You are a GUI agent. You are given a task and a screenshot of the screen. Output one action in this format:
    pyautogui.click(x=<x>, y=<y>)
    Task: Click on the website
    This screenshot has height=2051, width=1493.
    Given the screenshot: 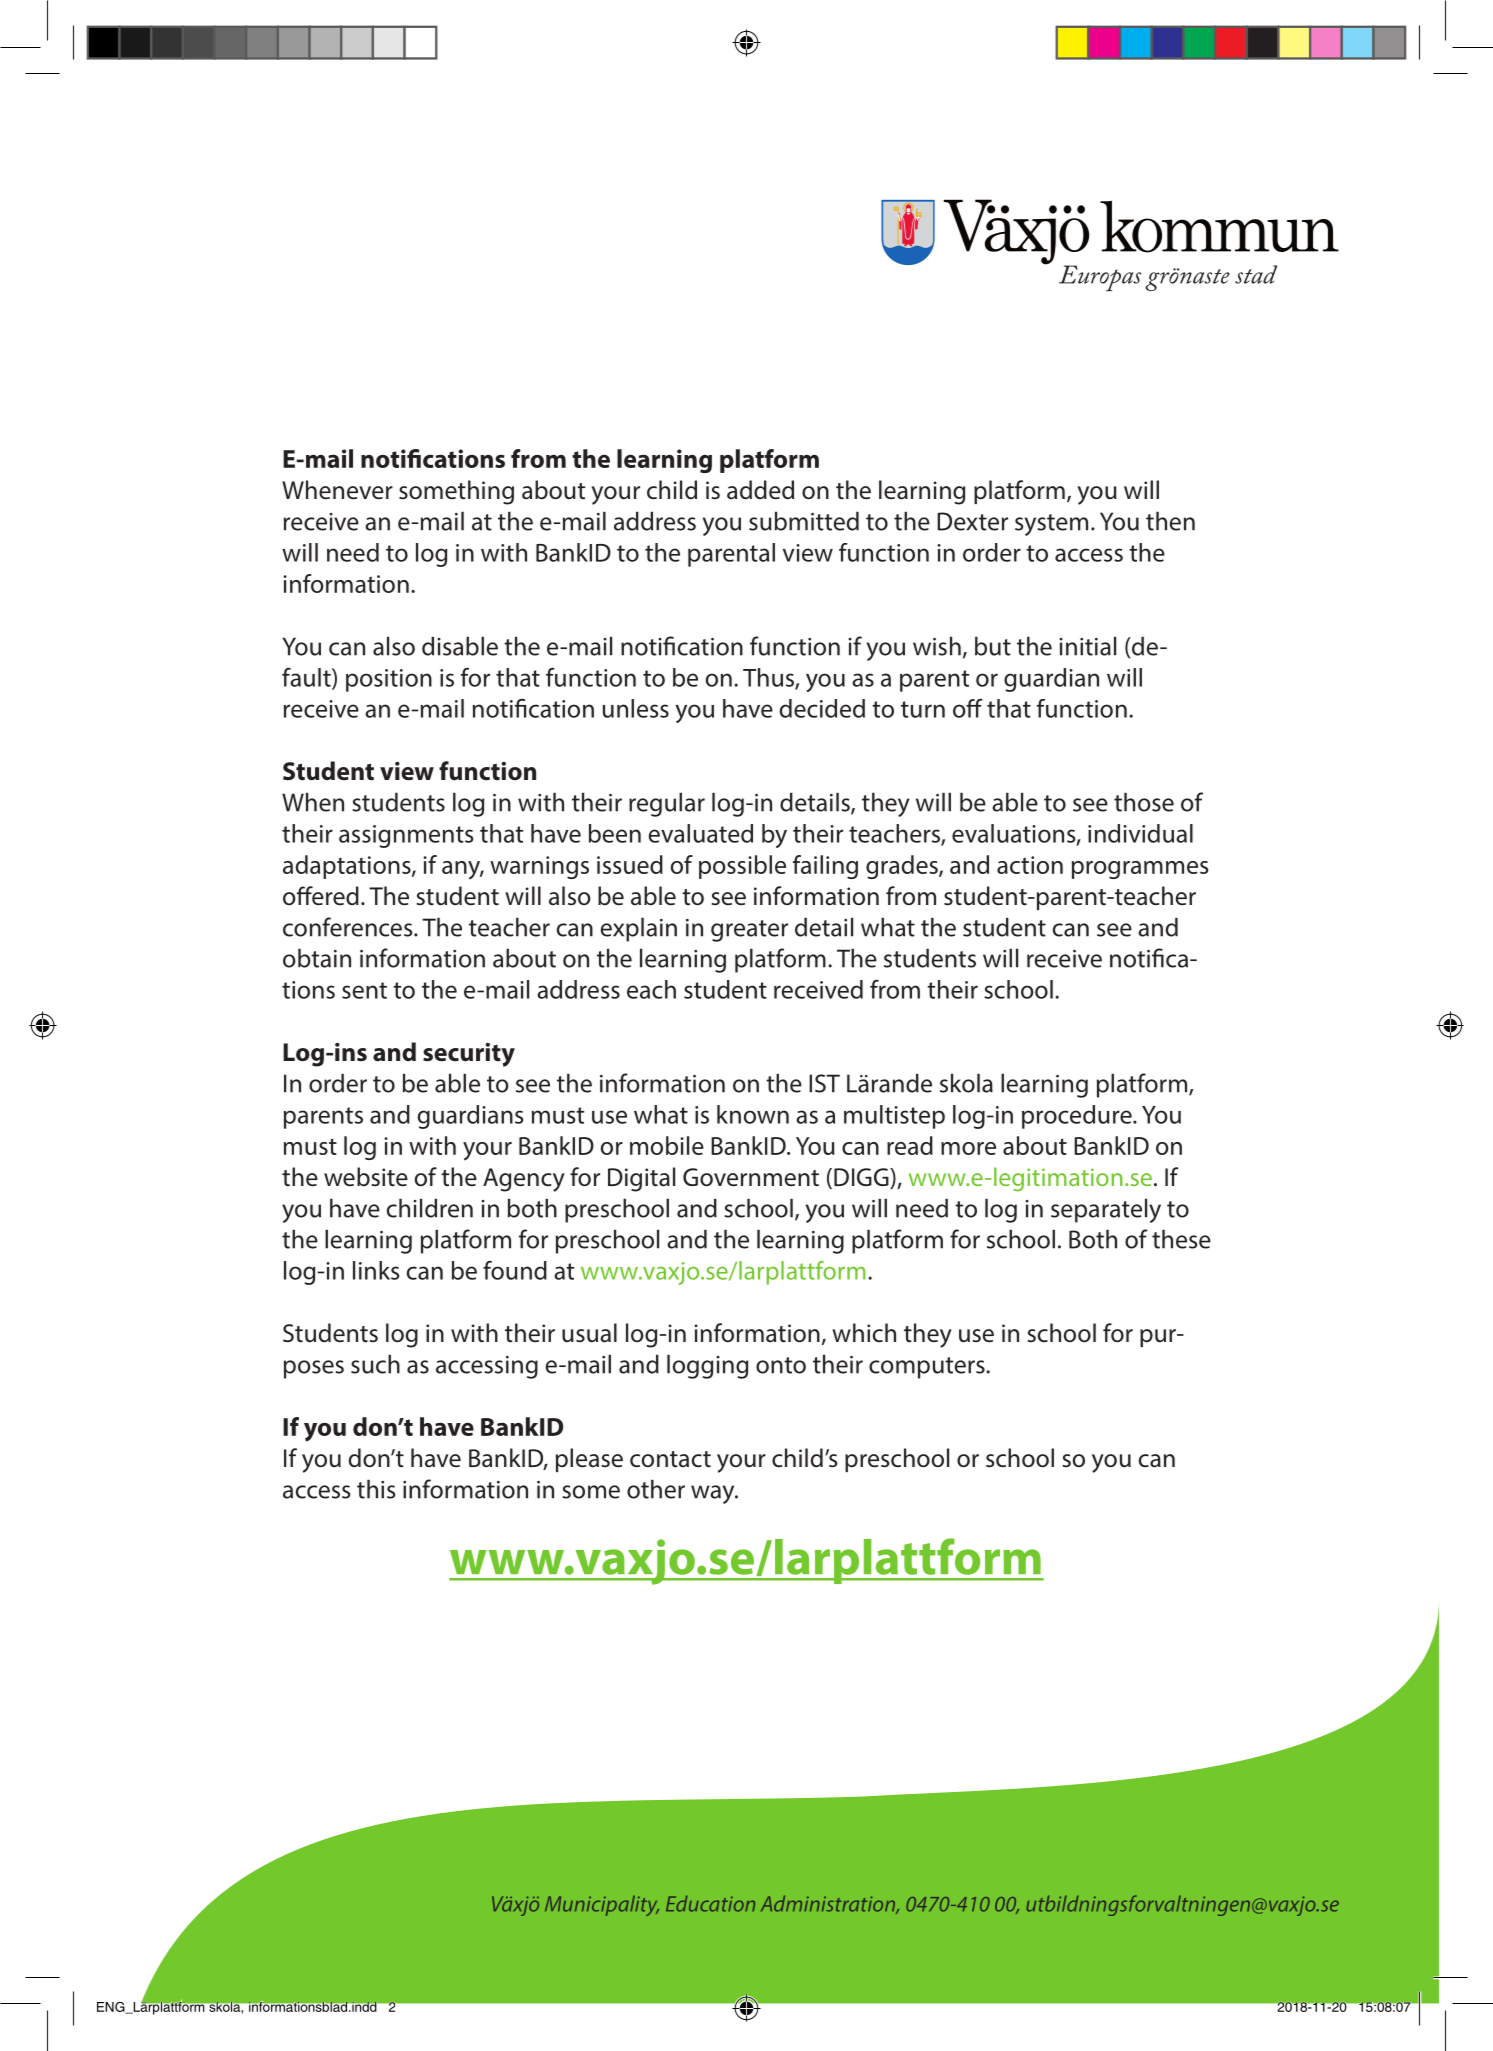 What is the action you would take?
    pyautogui.click(x=366, y=1177)
